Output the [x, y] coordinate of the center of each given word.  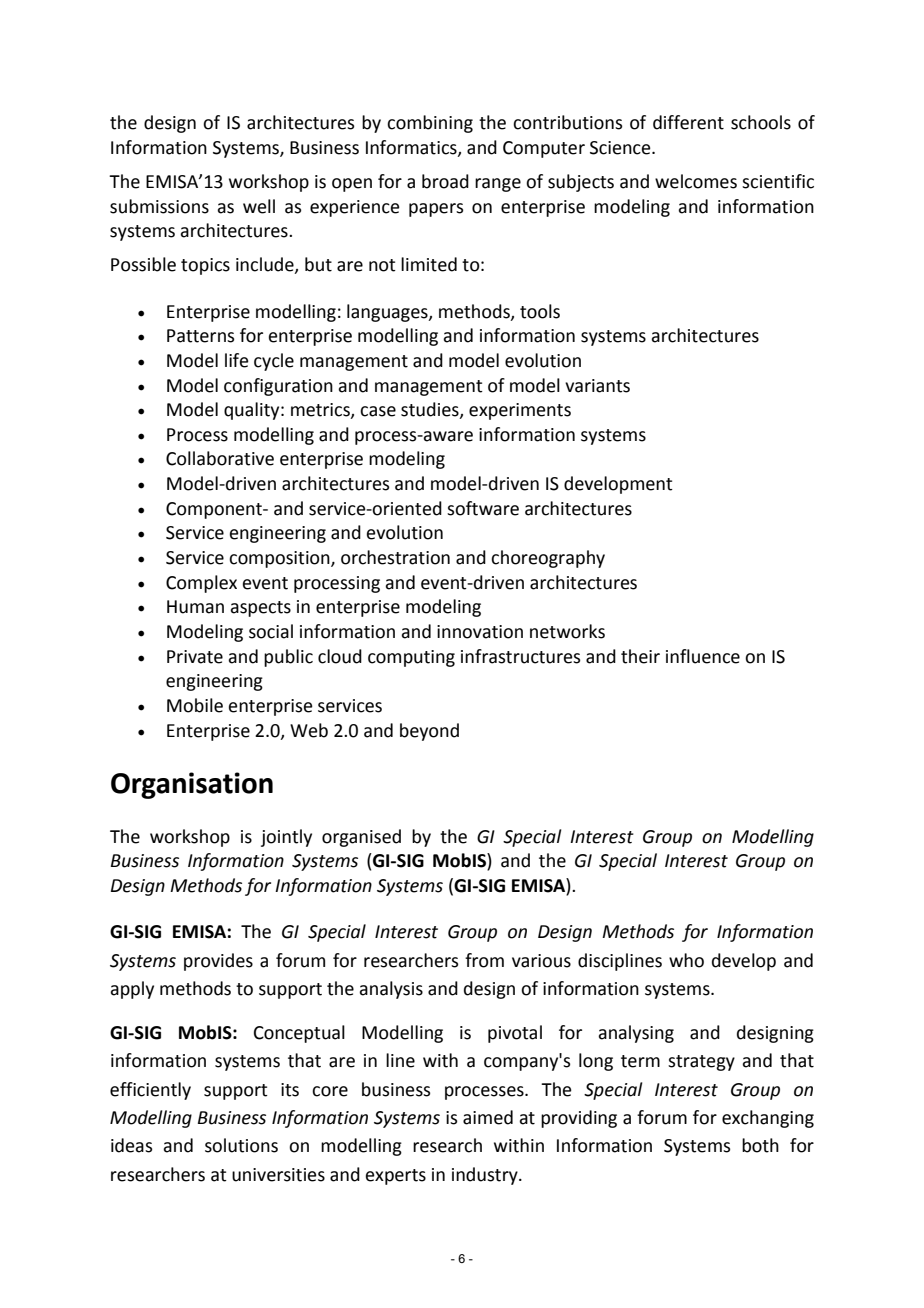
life [237, 360]
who [686, 960]
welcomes [696, 181]
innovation [480, 632]
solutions [241, 1145]
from [484, 960]
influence [703, 656]
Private [195, 657]
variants [597, 386]
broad [445, 181]
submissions [159, 206]
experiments [520, 411]
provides [218, 962]
